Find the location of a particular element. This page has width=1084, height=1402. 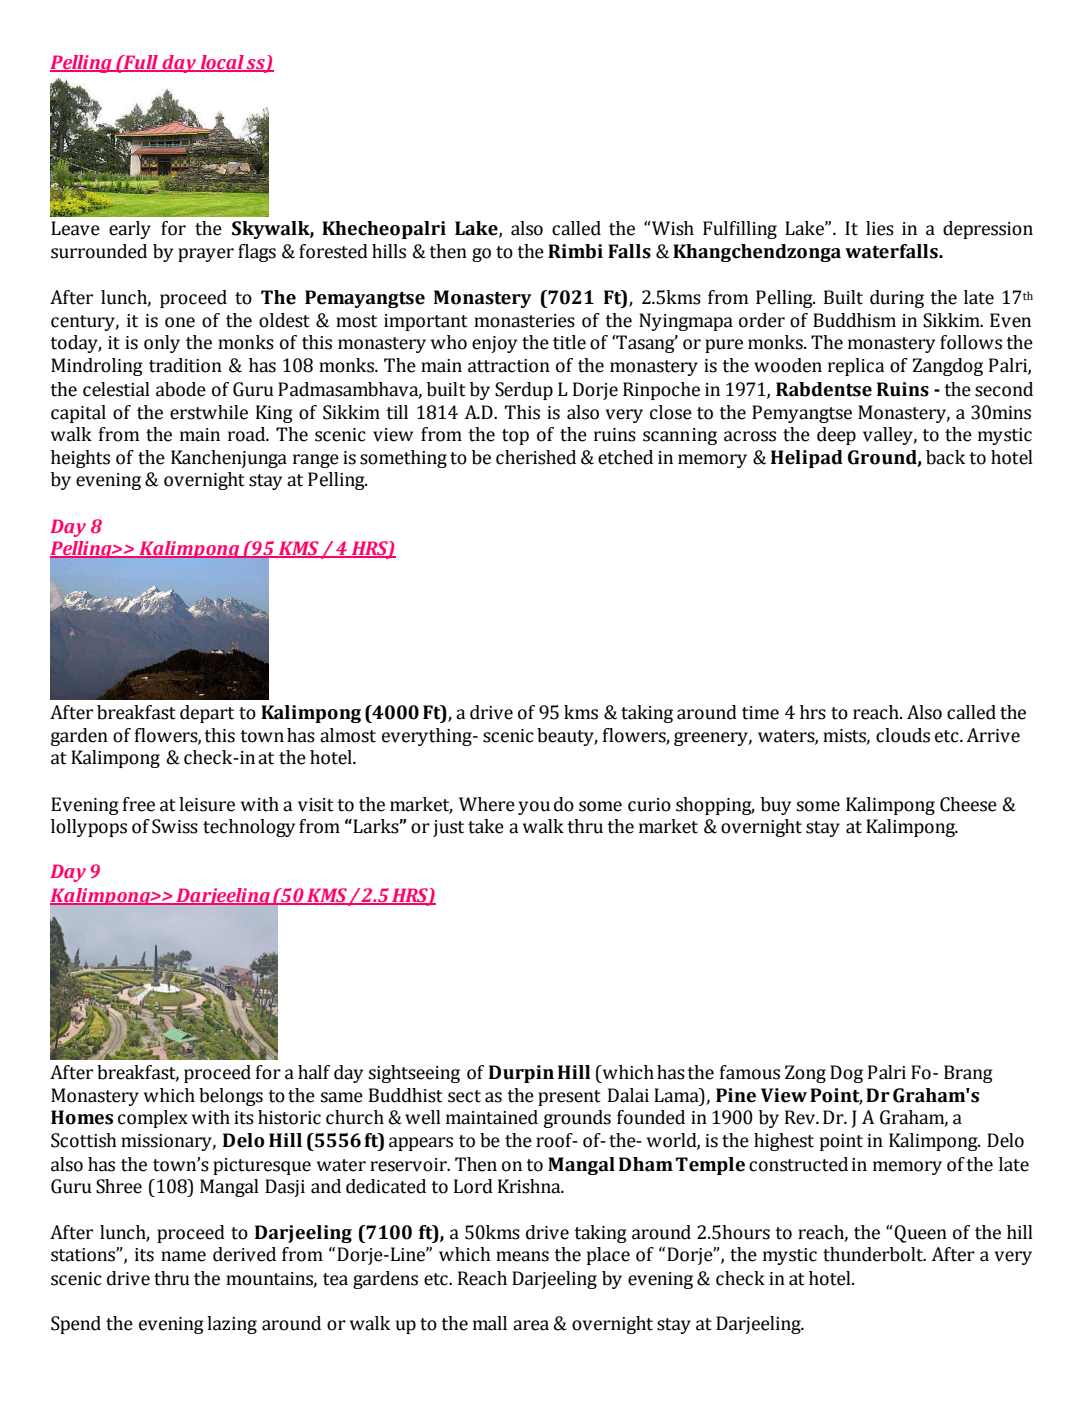

lies is located at coordinates (880, 228).
